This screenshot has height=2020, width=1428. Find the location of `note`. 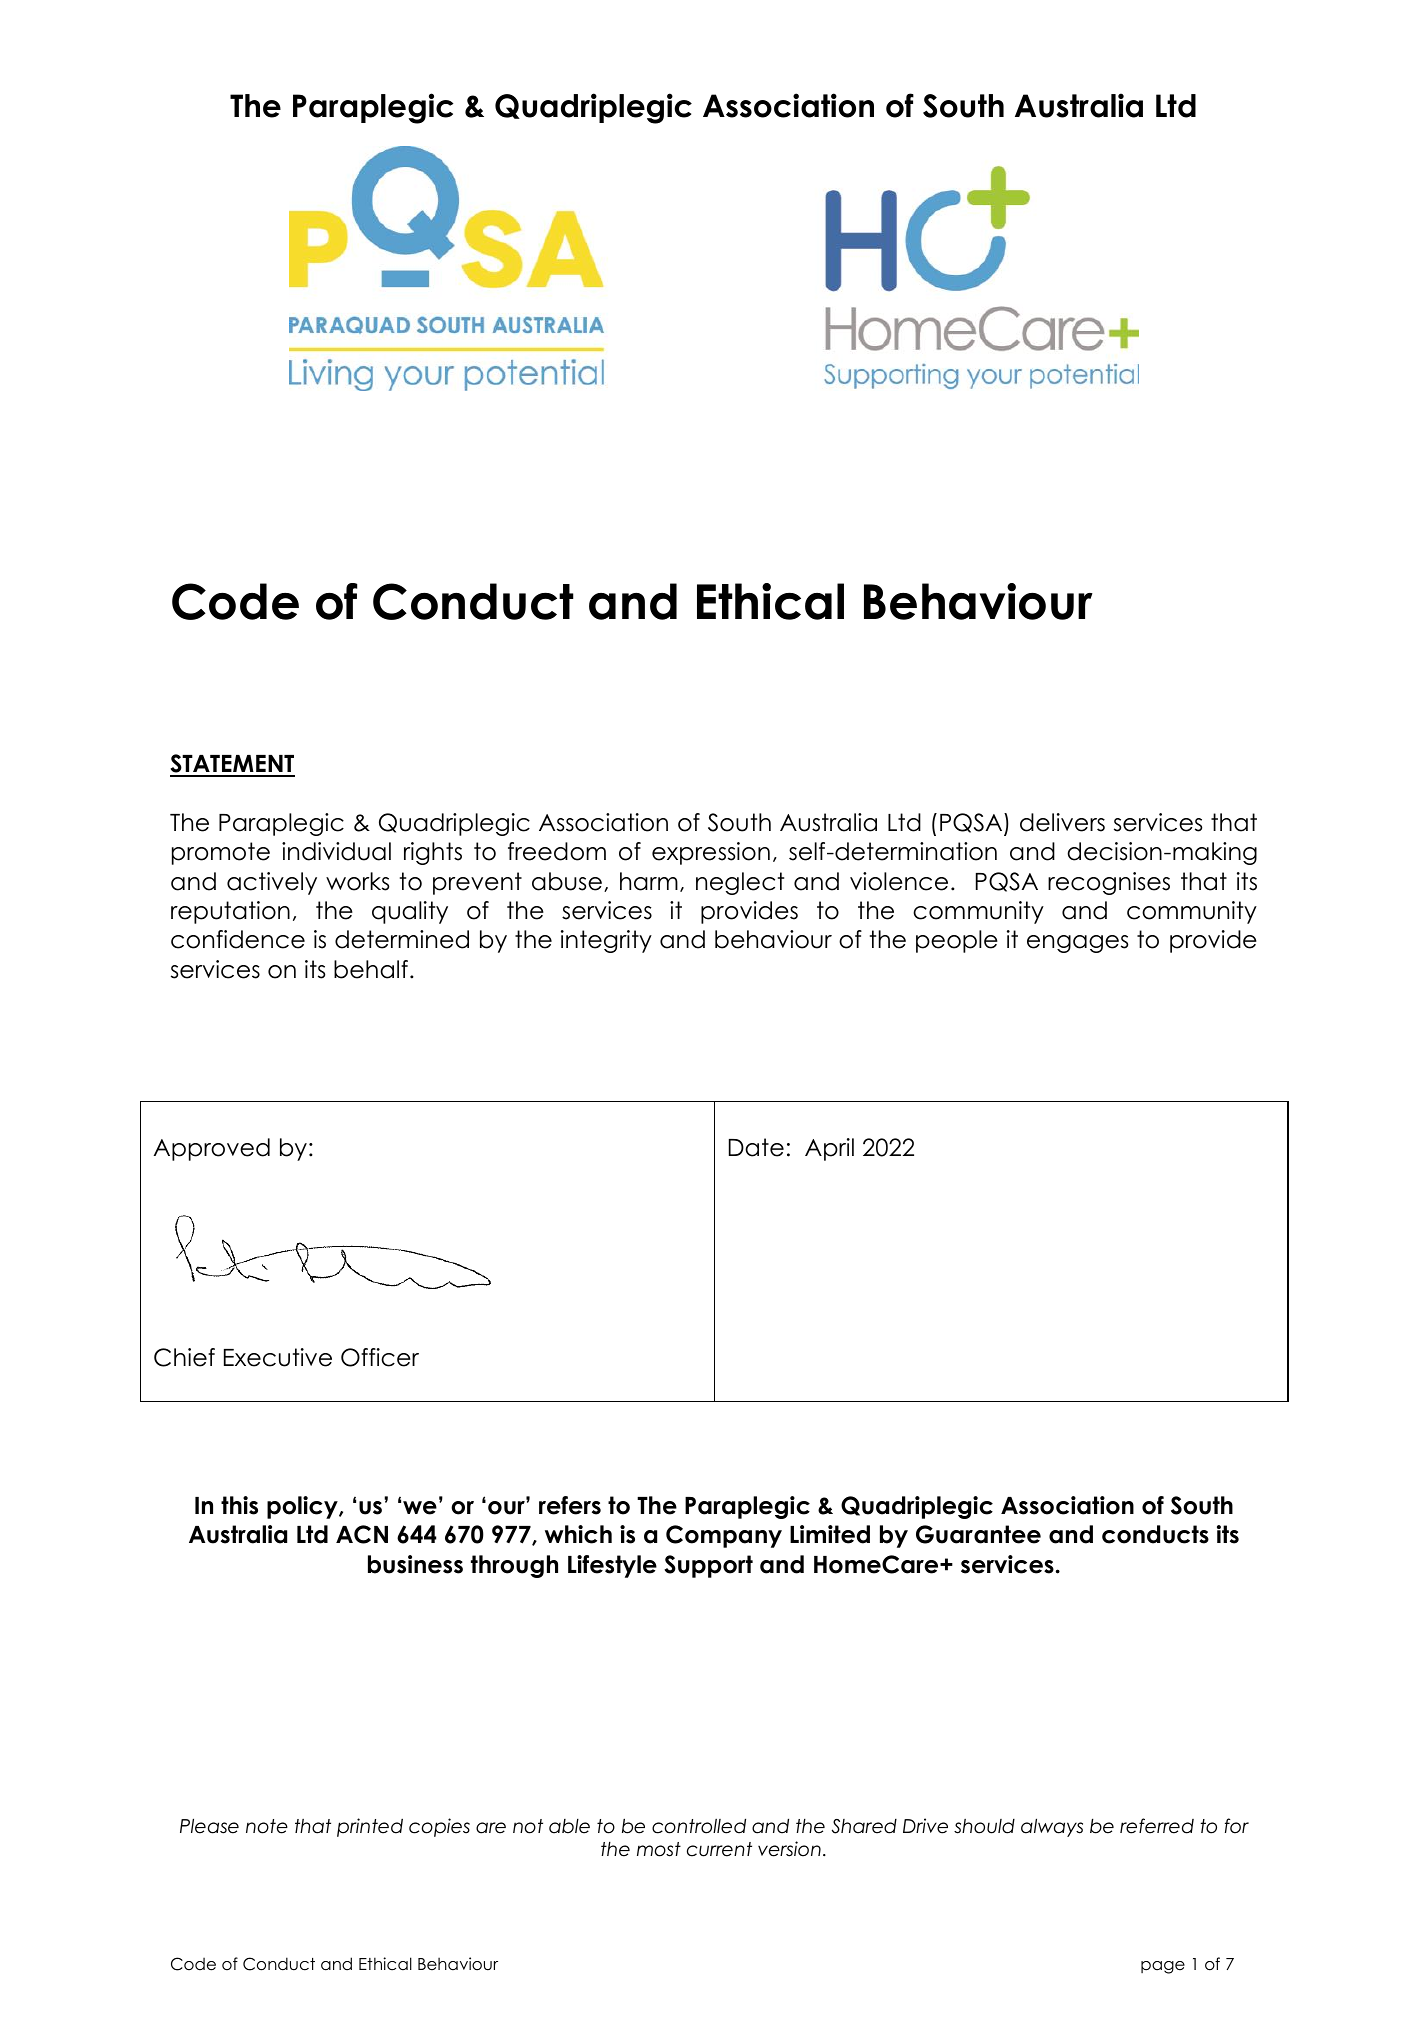

note is located at coordinates (267, 1826).
